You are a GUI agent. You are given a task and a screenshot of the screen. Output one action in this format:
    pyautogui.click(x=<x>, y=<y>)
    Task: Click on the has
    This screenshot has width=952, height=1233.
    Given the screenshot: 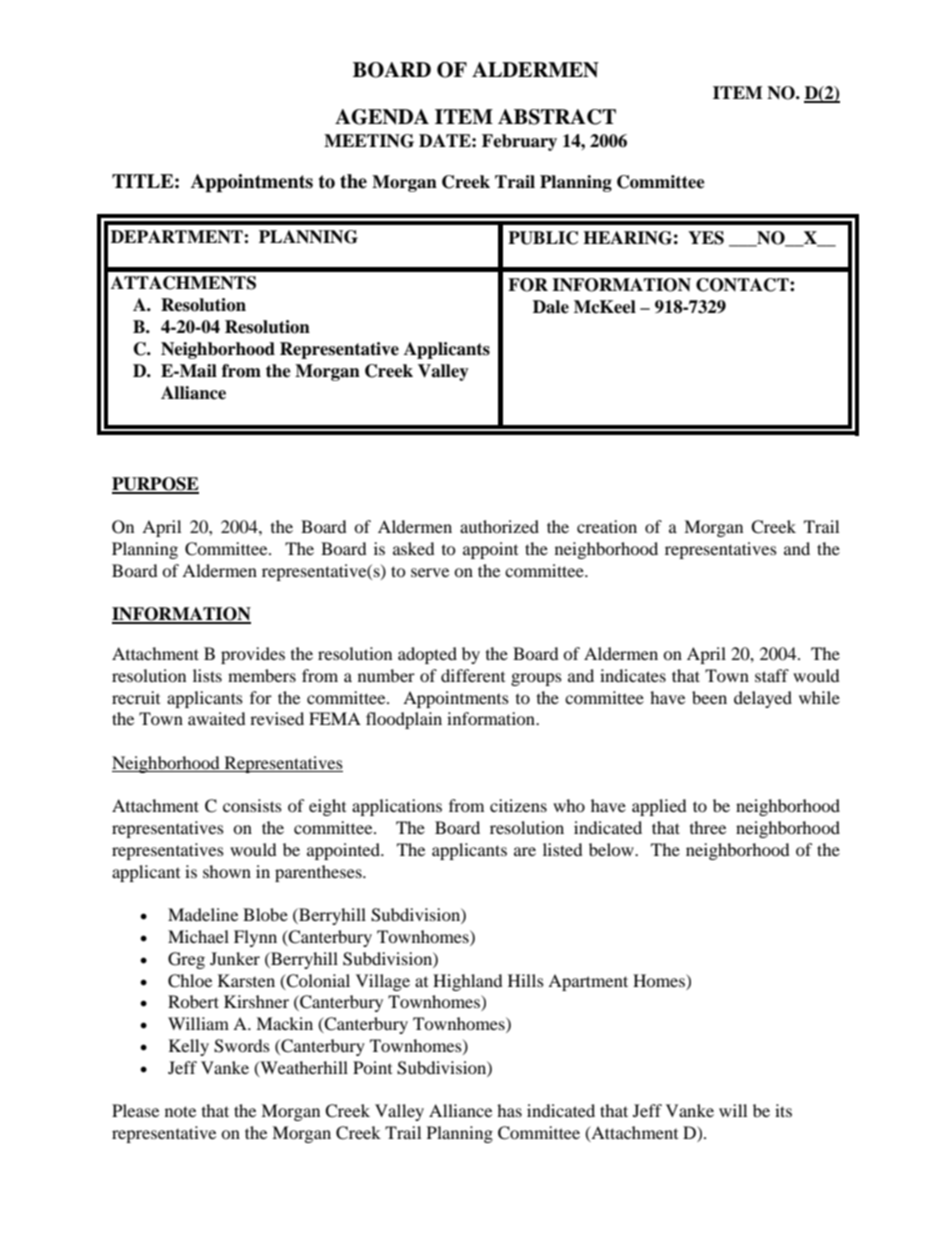 What is the action you would take?
    pyautogui.click(x=509, y=1110)
